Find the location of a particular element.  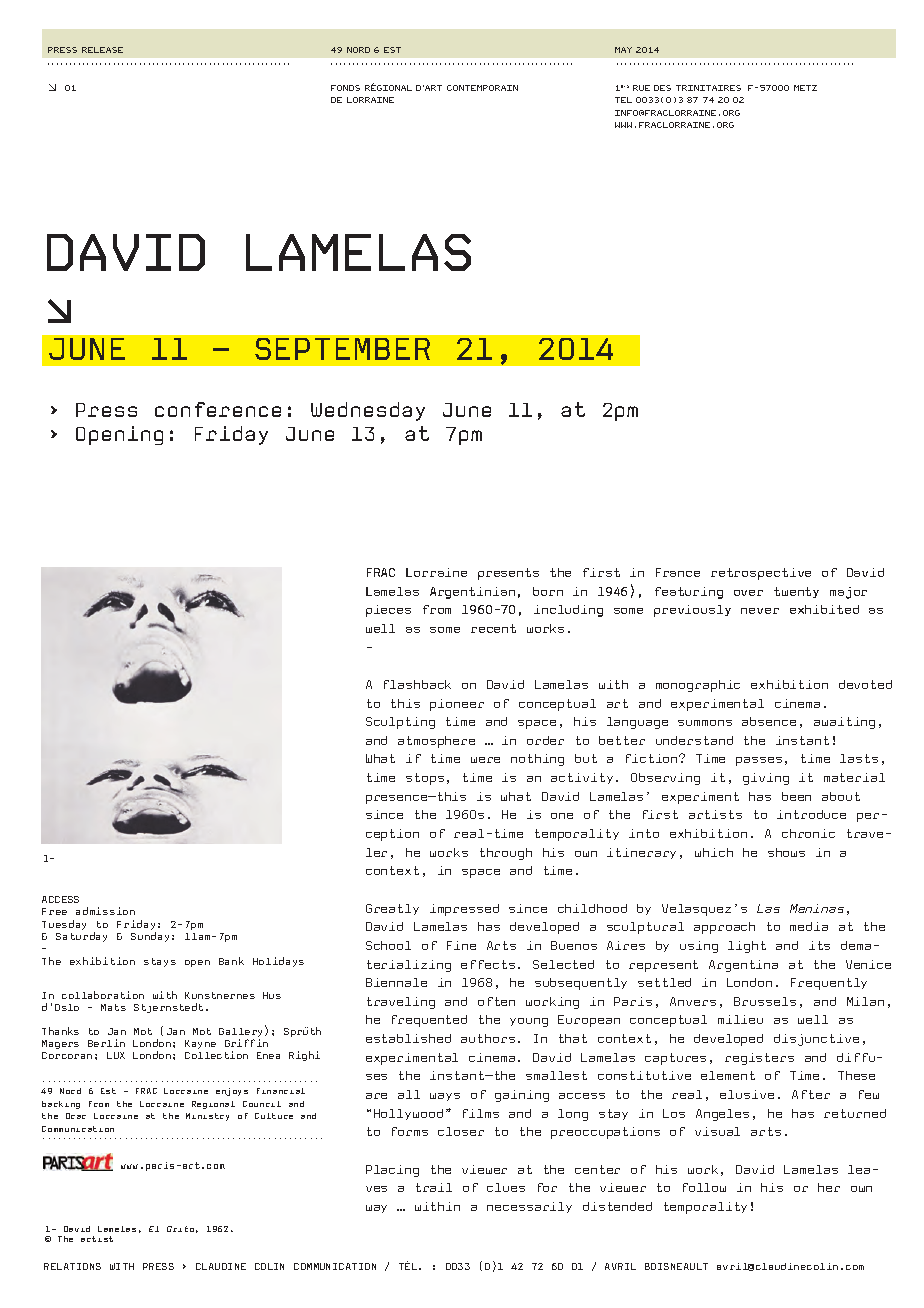

METZ is located at coordinates (805, 88).
